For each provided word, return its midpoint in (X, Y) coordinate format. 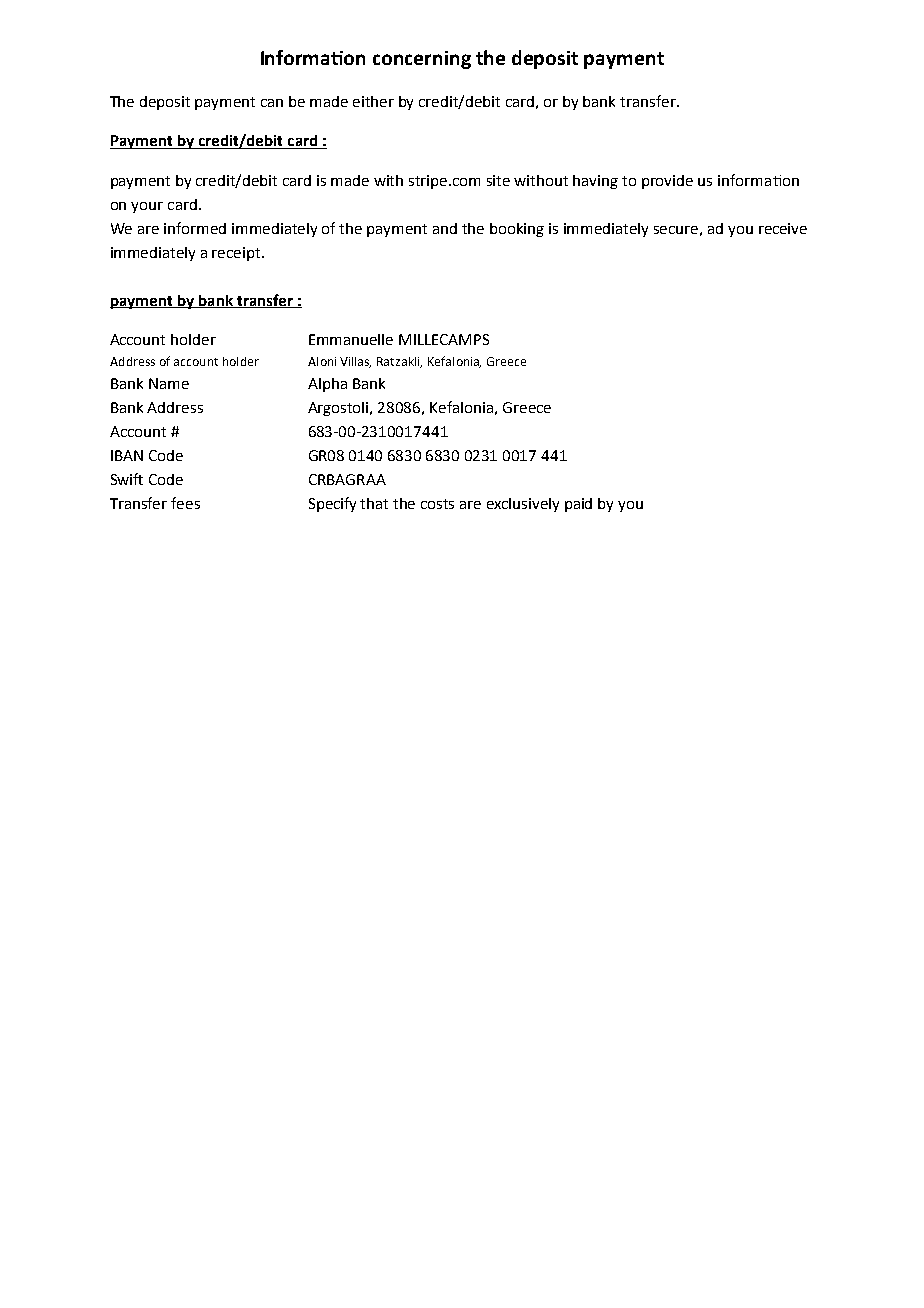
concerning (422, 60)
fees (185, 503)
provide (667, 182)
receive (783, 228)
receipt (237, 254)
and (445, 228)
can (272, 103)
